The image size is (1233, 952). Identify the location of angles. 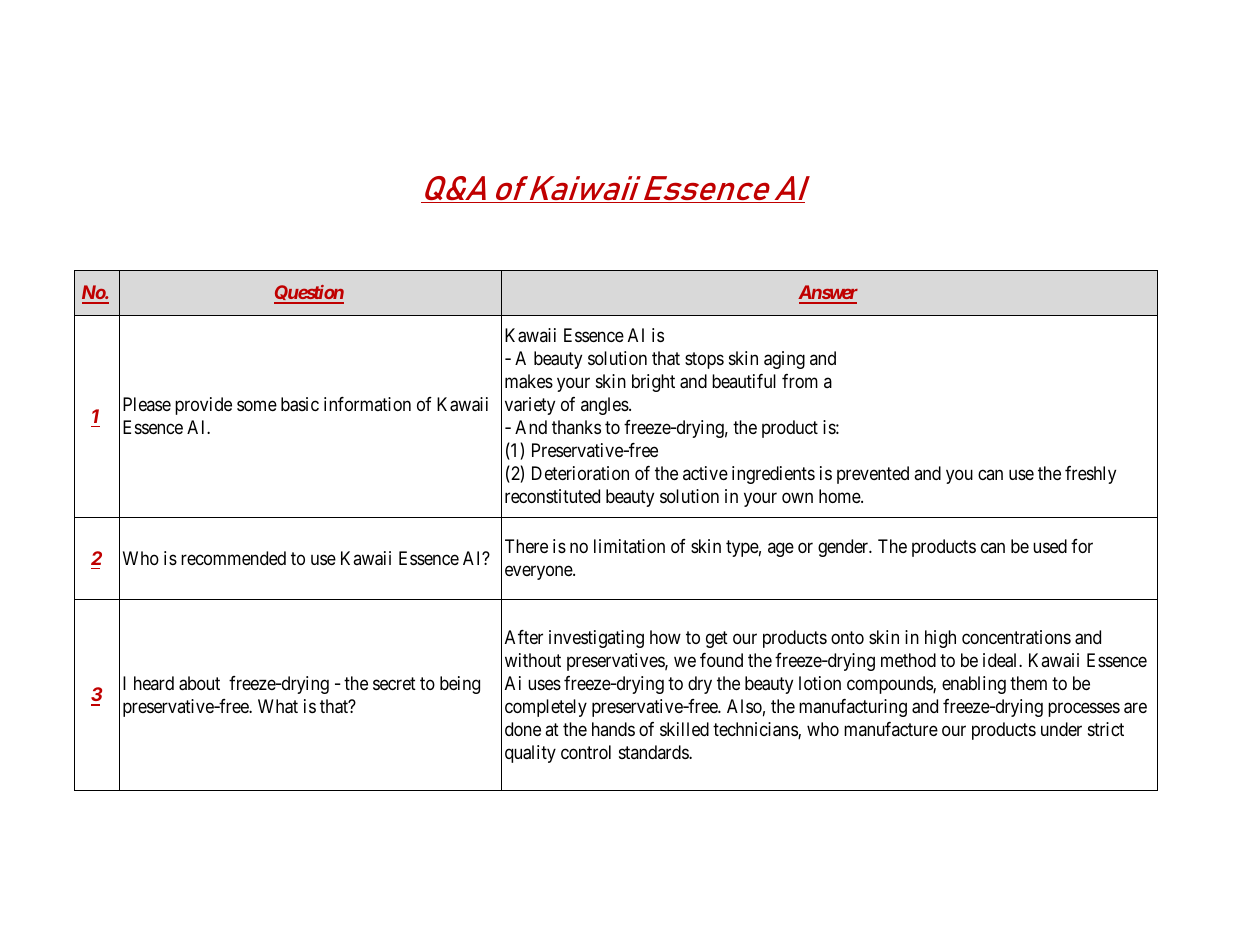
(605, 406).
